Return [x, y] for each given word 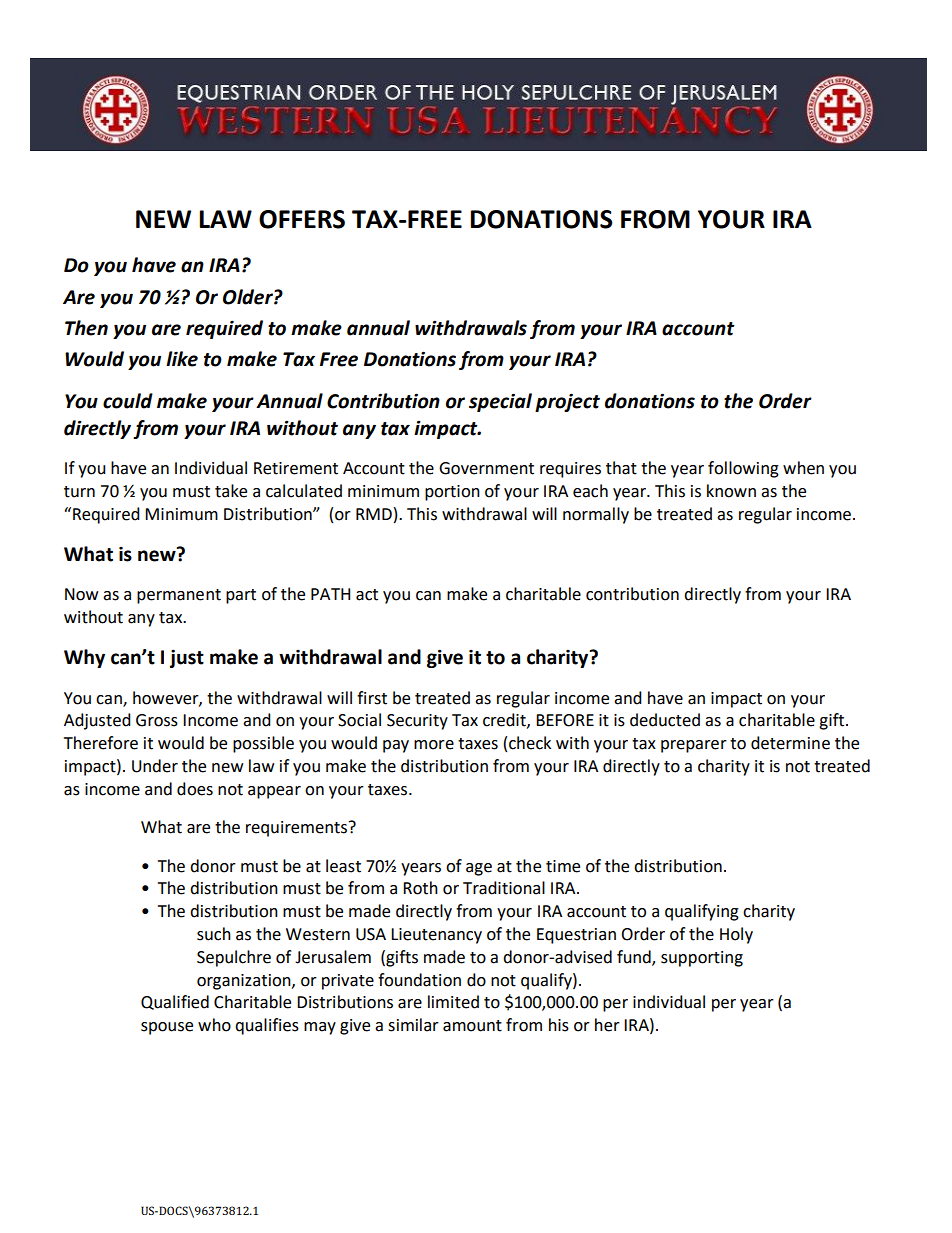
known [731, 491]
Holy [736, 935]
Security [417, 722]
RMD [374, 514]
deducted [665, 720]
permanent [179, 596]
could [128, 401]
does [195, 789]
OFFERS [302, 219]
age [479, 869]
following [743, 469]
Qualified [175, 1002]
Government [486, 468]
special [500, 402]
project [567, 402]
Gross [157, 720]
